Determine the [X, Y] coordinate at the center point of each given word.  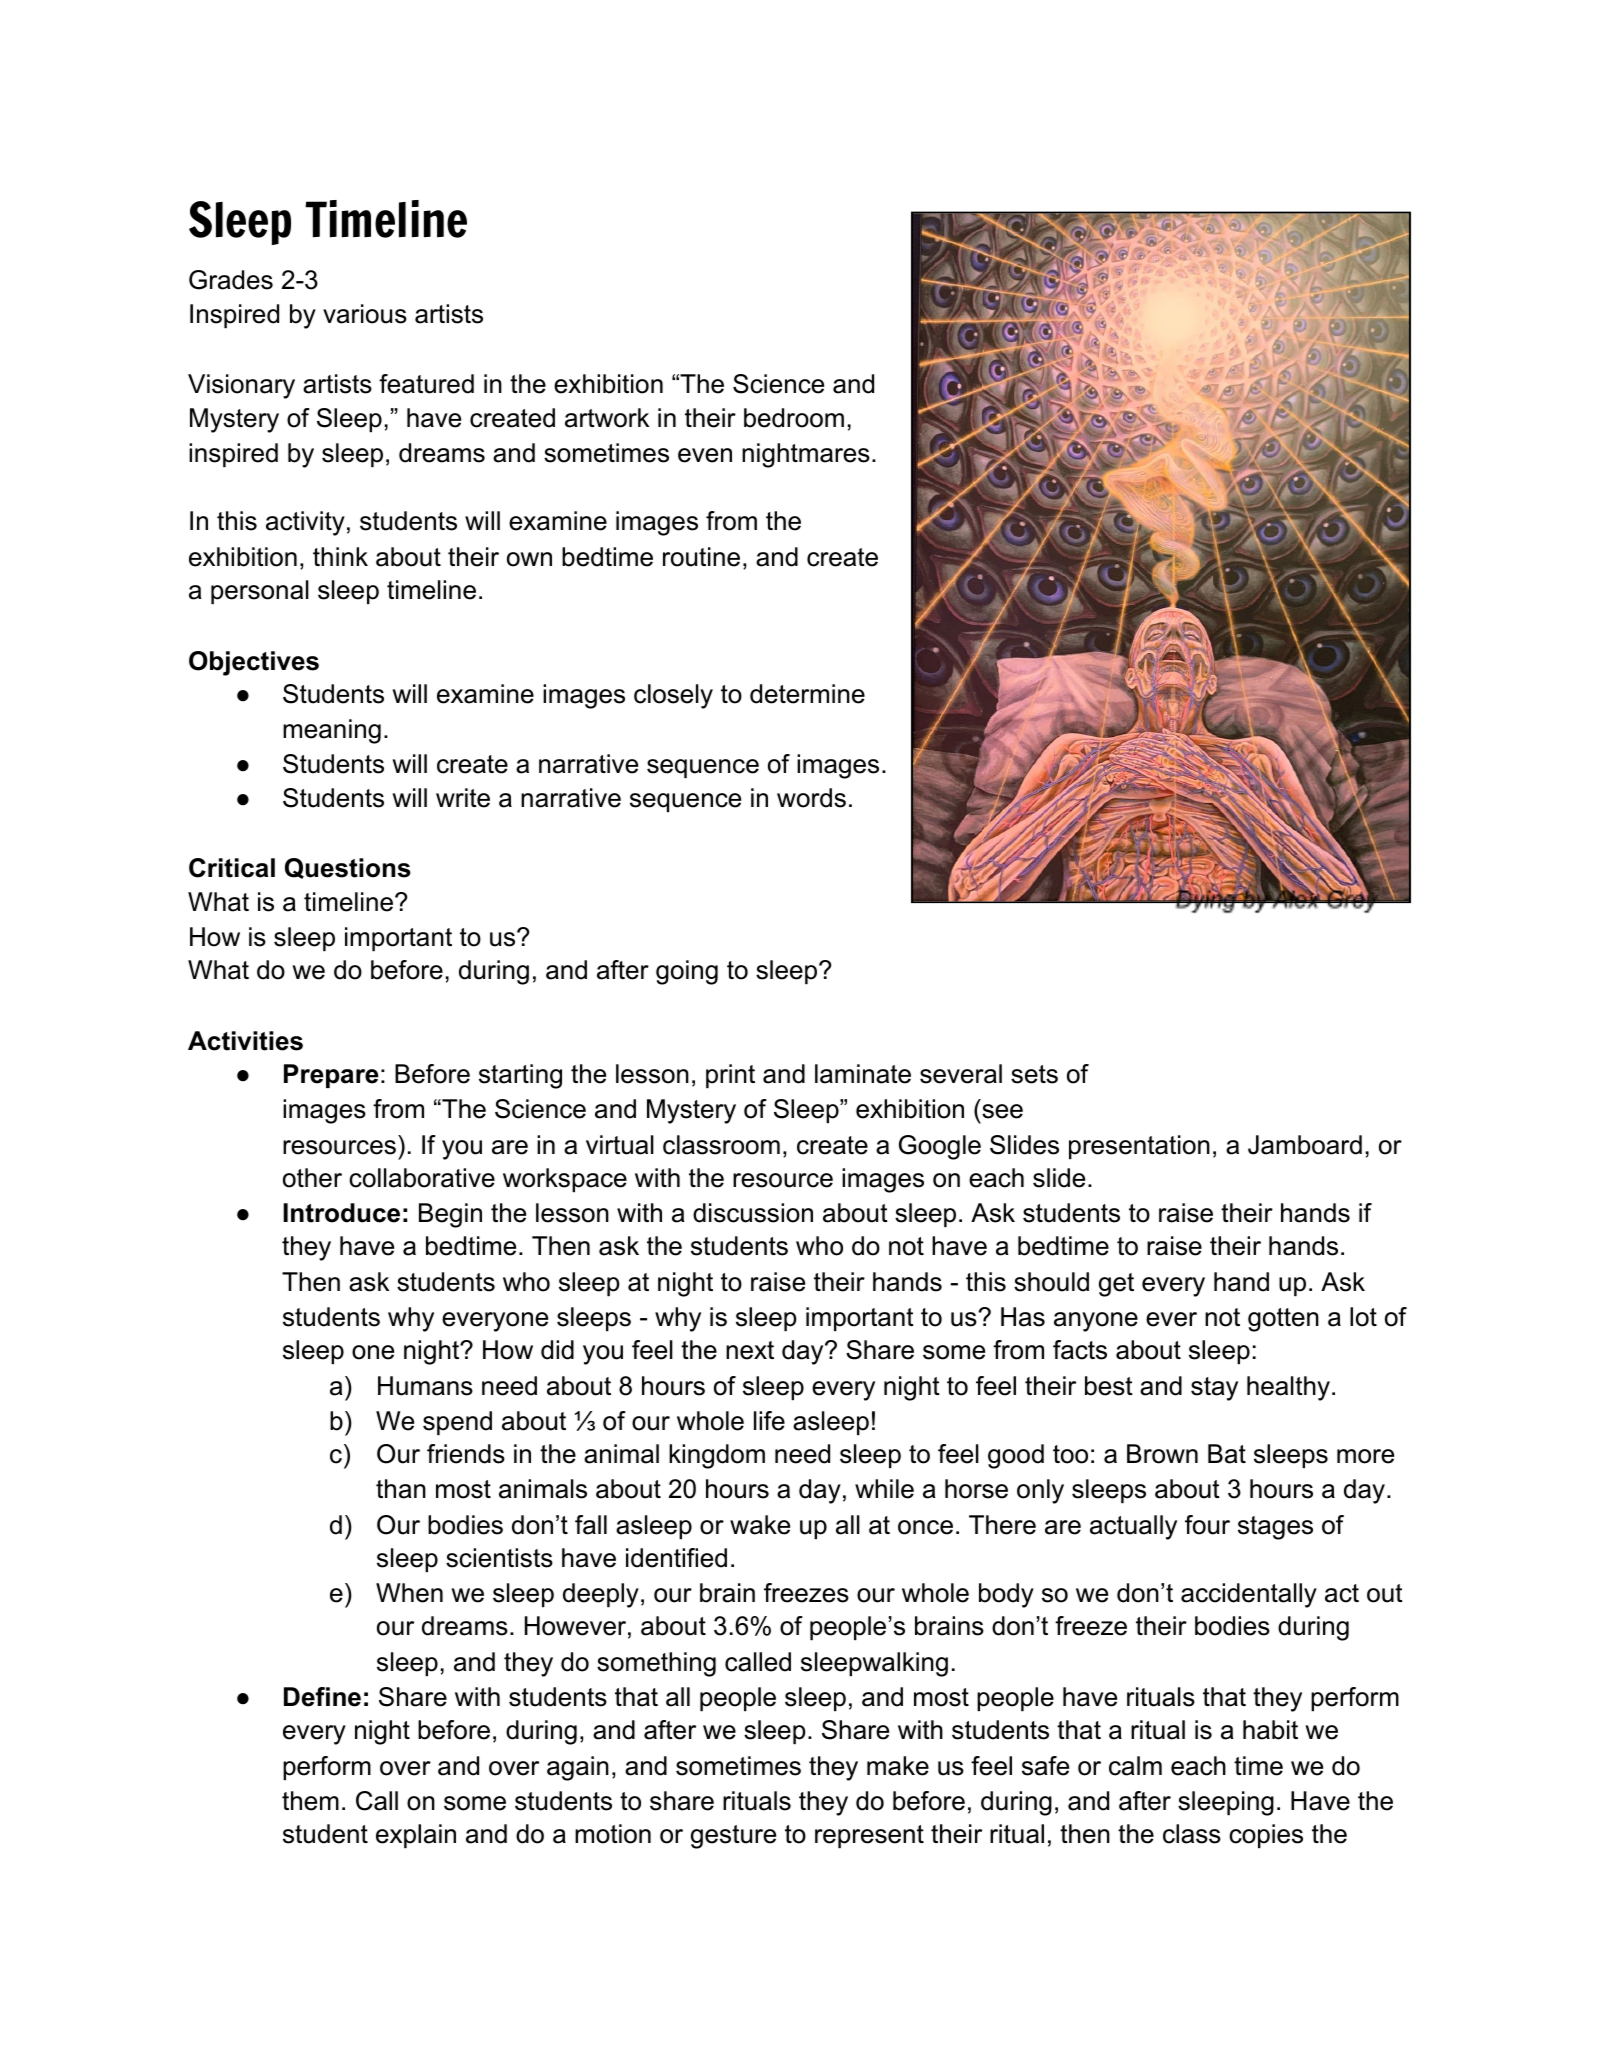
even [705, 455]
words [811, 798]
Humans [425, 1386]
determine [807, 694]
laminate [863, 1074]
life [769, 1421]
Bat [1227, 1454]
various [365, 314]
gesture [733, 1837]
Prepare [331, 1076]
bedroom [794, 418]
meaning [332, 731]
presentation [1139, 1147]
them [310, 1801]
